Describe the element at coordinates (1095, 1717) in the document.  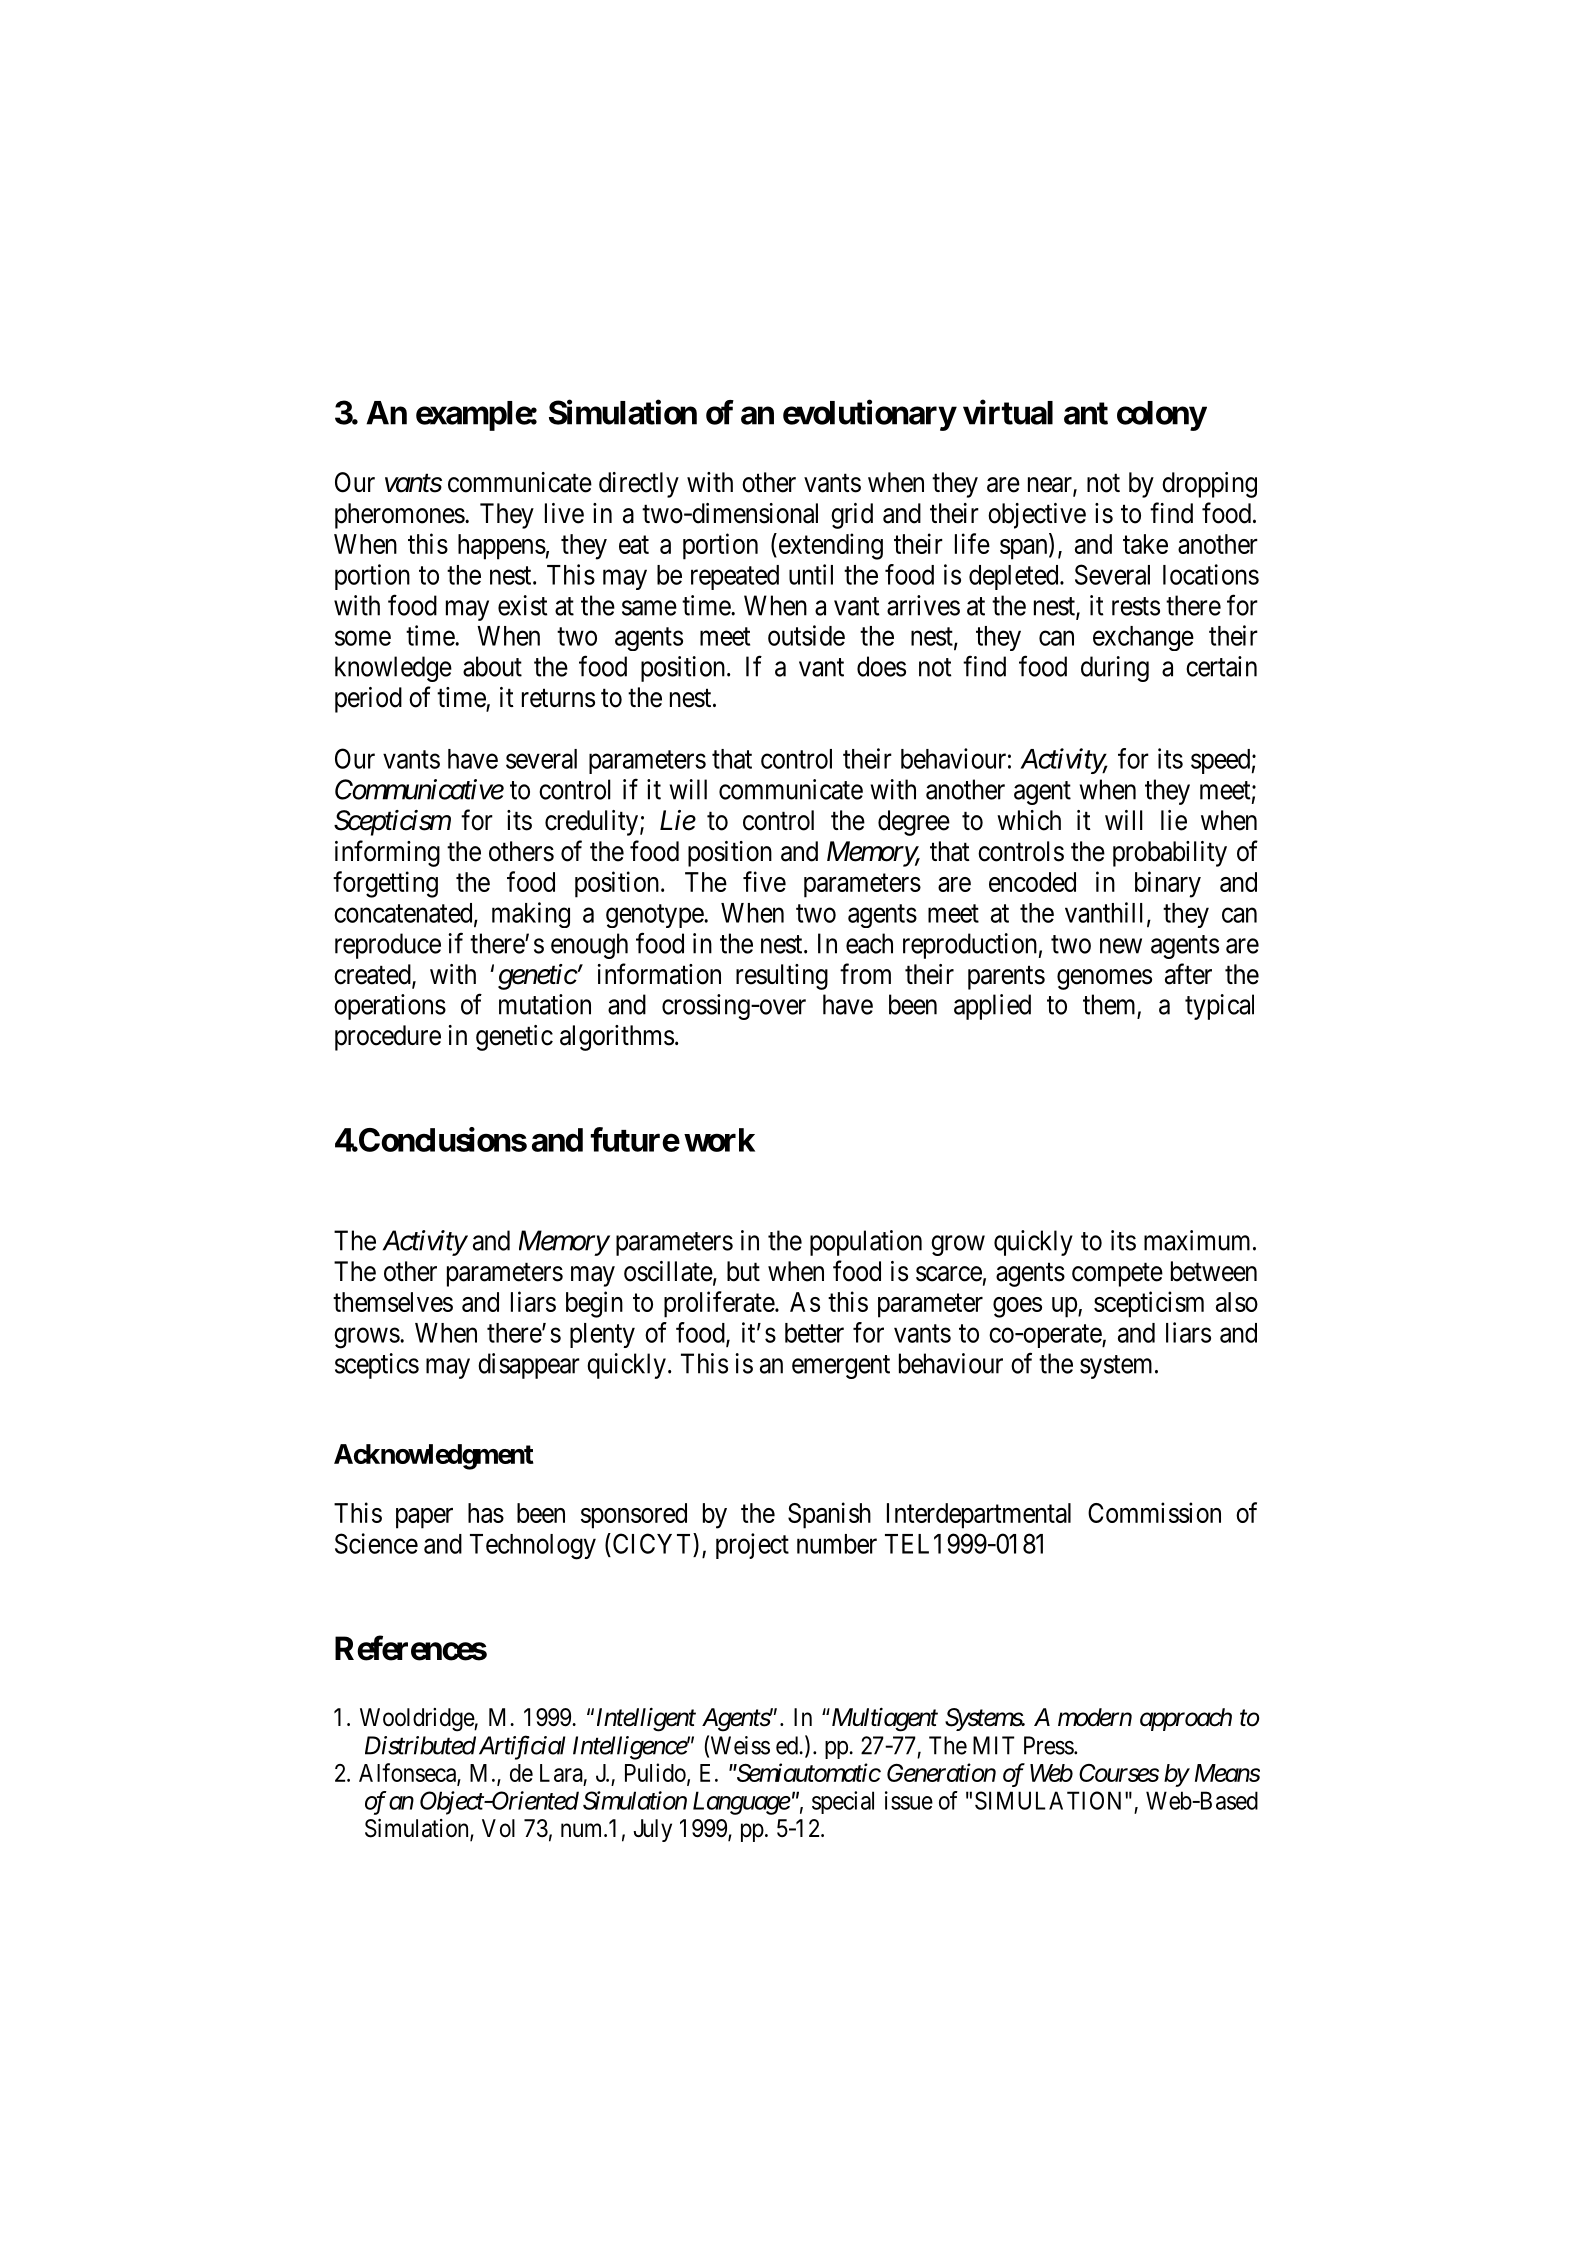
I see `modern` at that location.
